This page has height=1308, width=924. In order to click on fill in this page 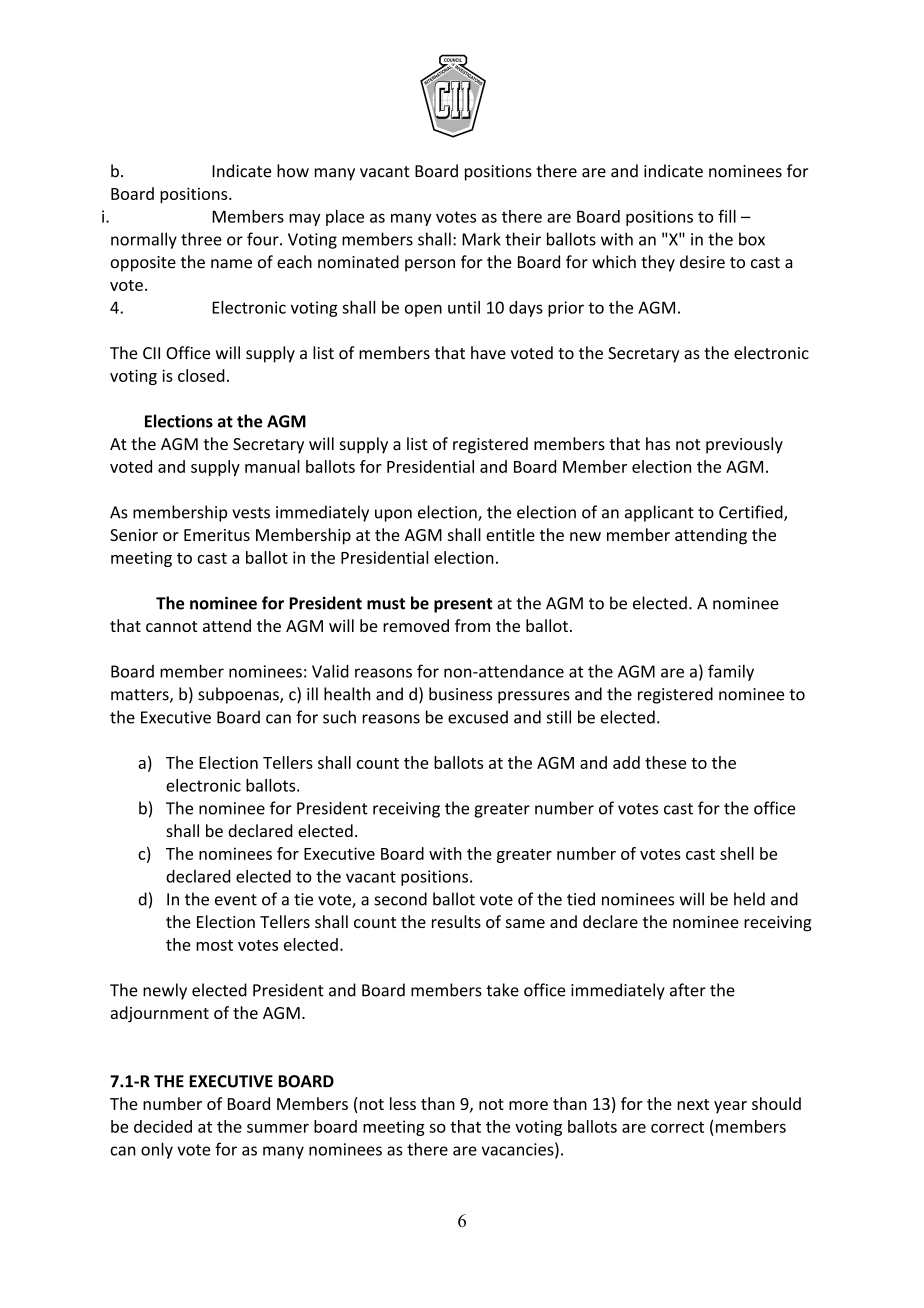, I will do `click(727, 216)`.
